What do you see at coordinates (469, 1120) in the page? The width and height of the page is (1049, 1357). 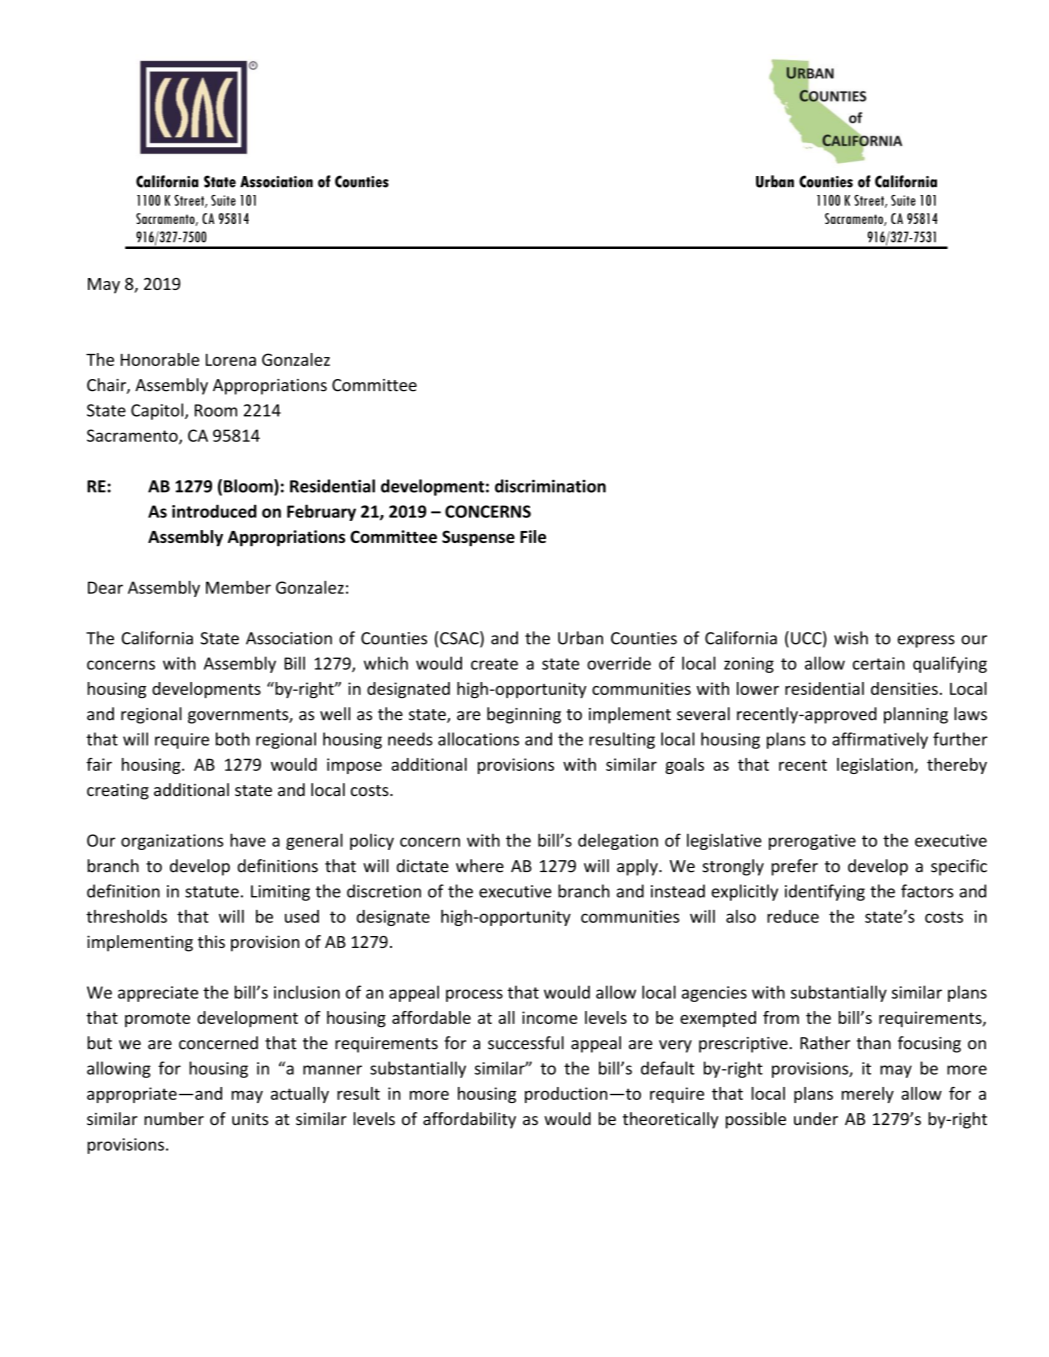 I see `affordability` at bounding box center [469, 1120].
